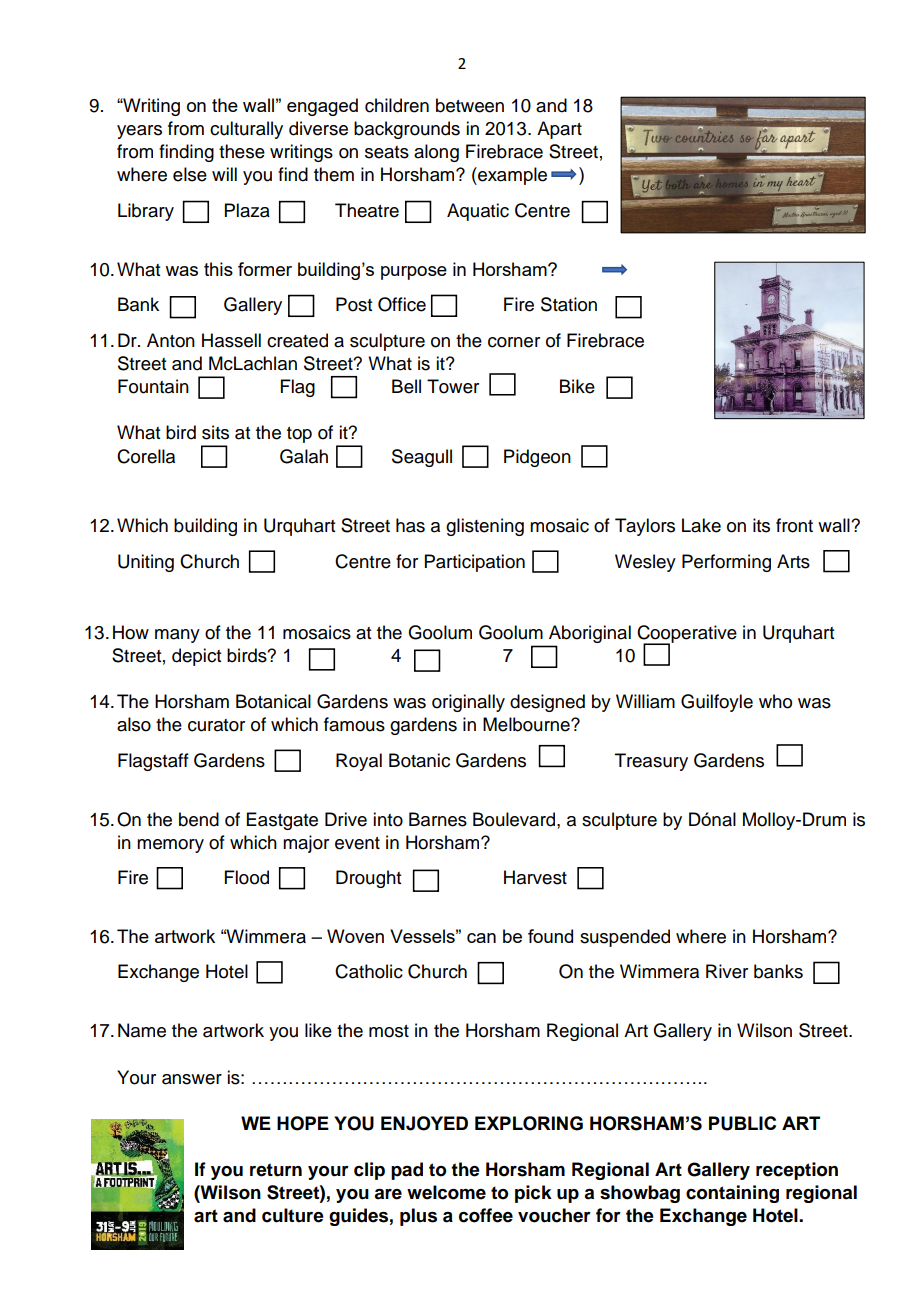 This page has height=1308, width=924. Describe the element at coordinates (687, 635) in the page. I see `Cooperative` at that location.
